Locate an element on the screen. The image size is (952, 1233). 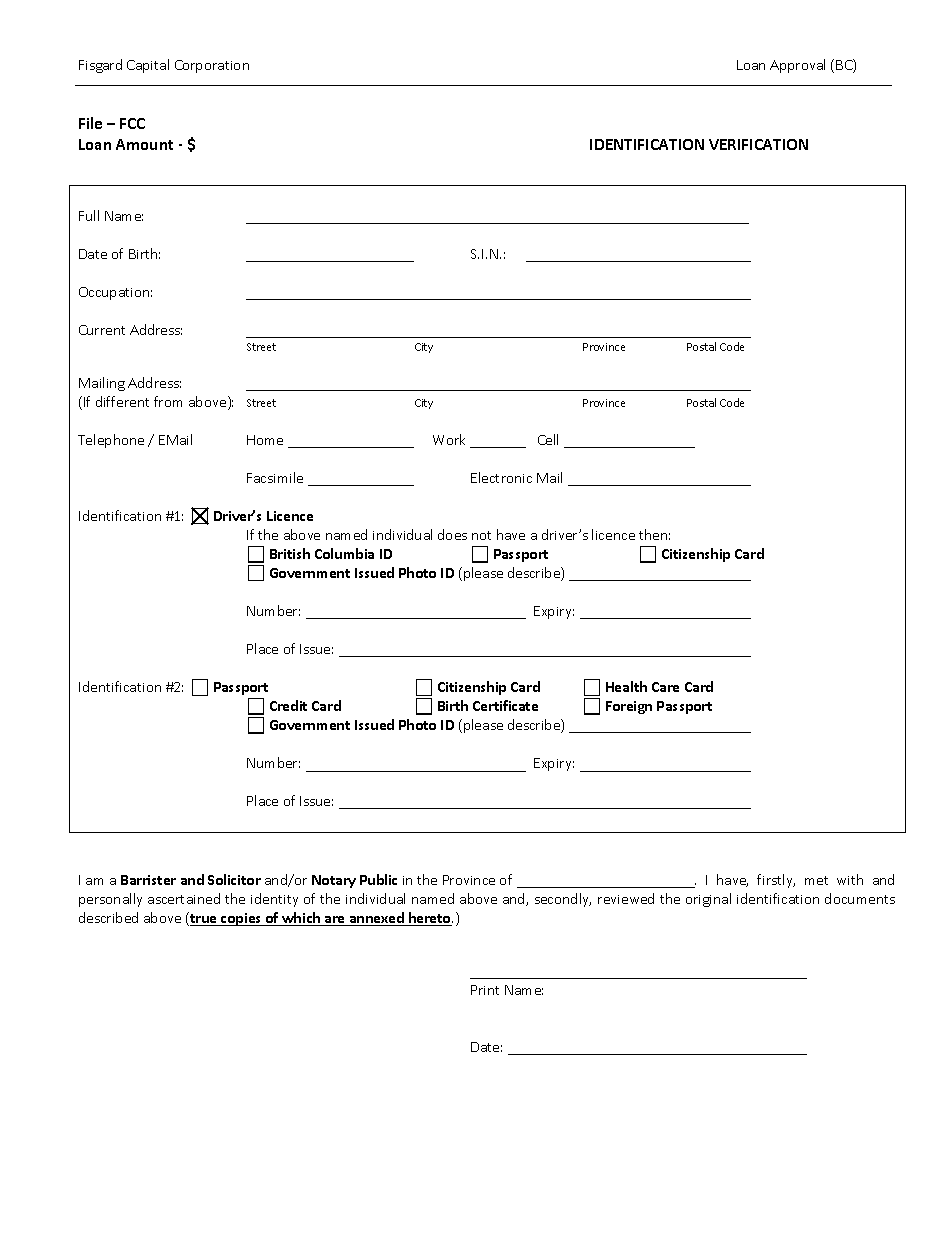
Approval is located at coordinates (797, 66).
